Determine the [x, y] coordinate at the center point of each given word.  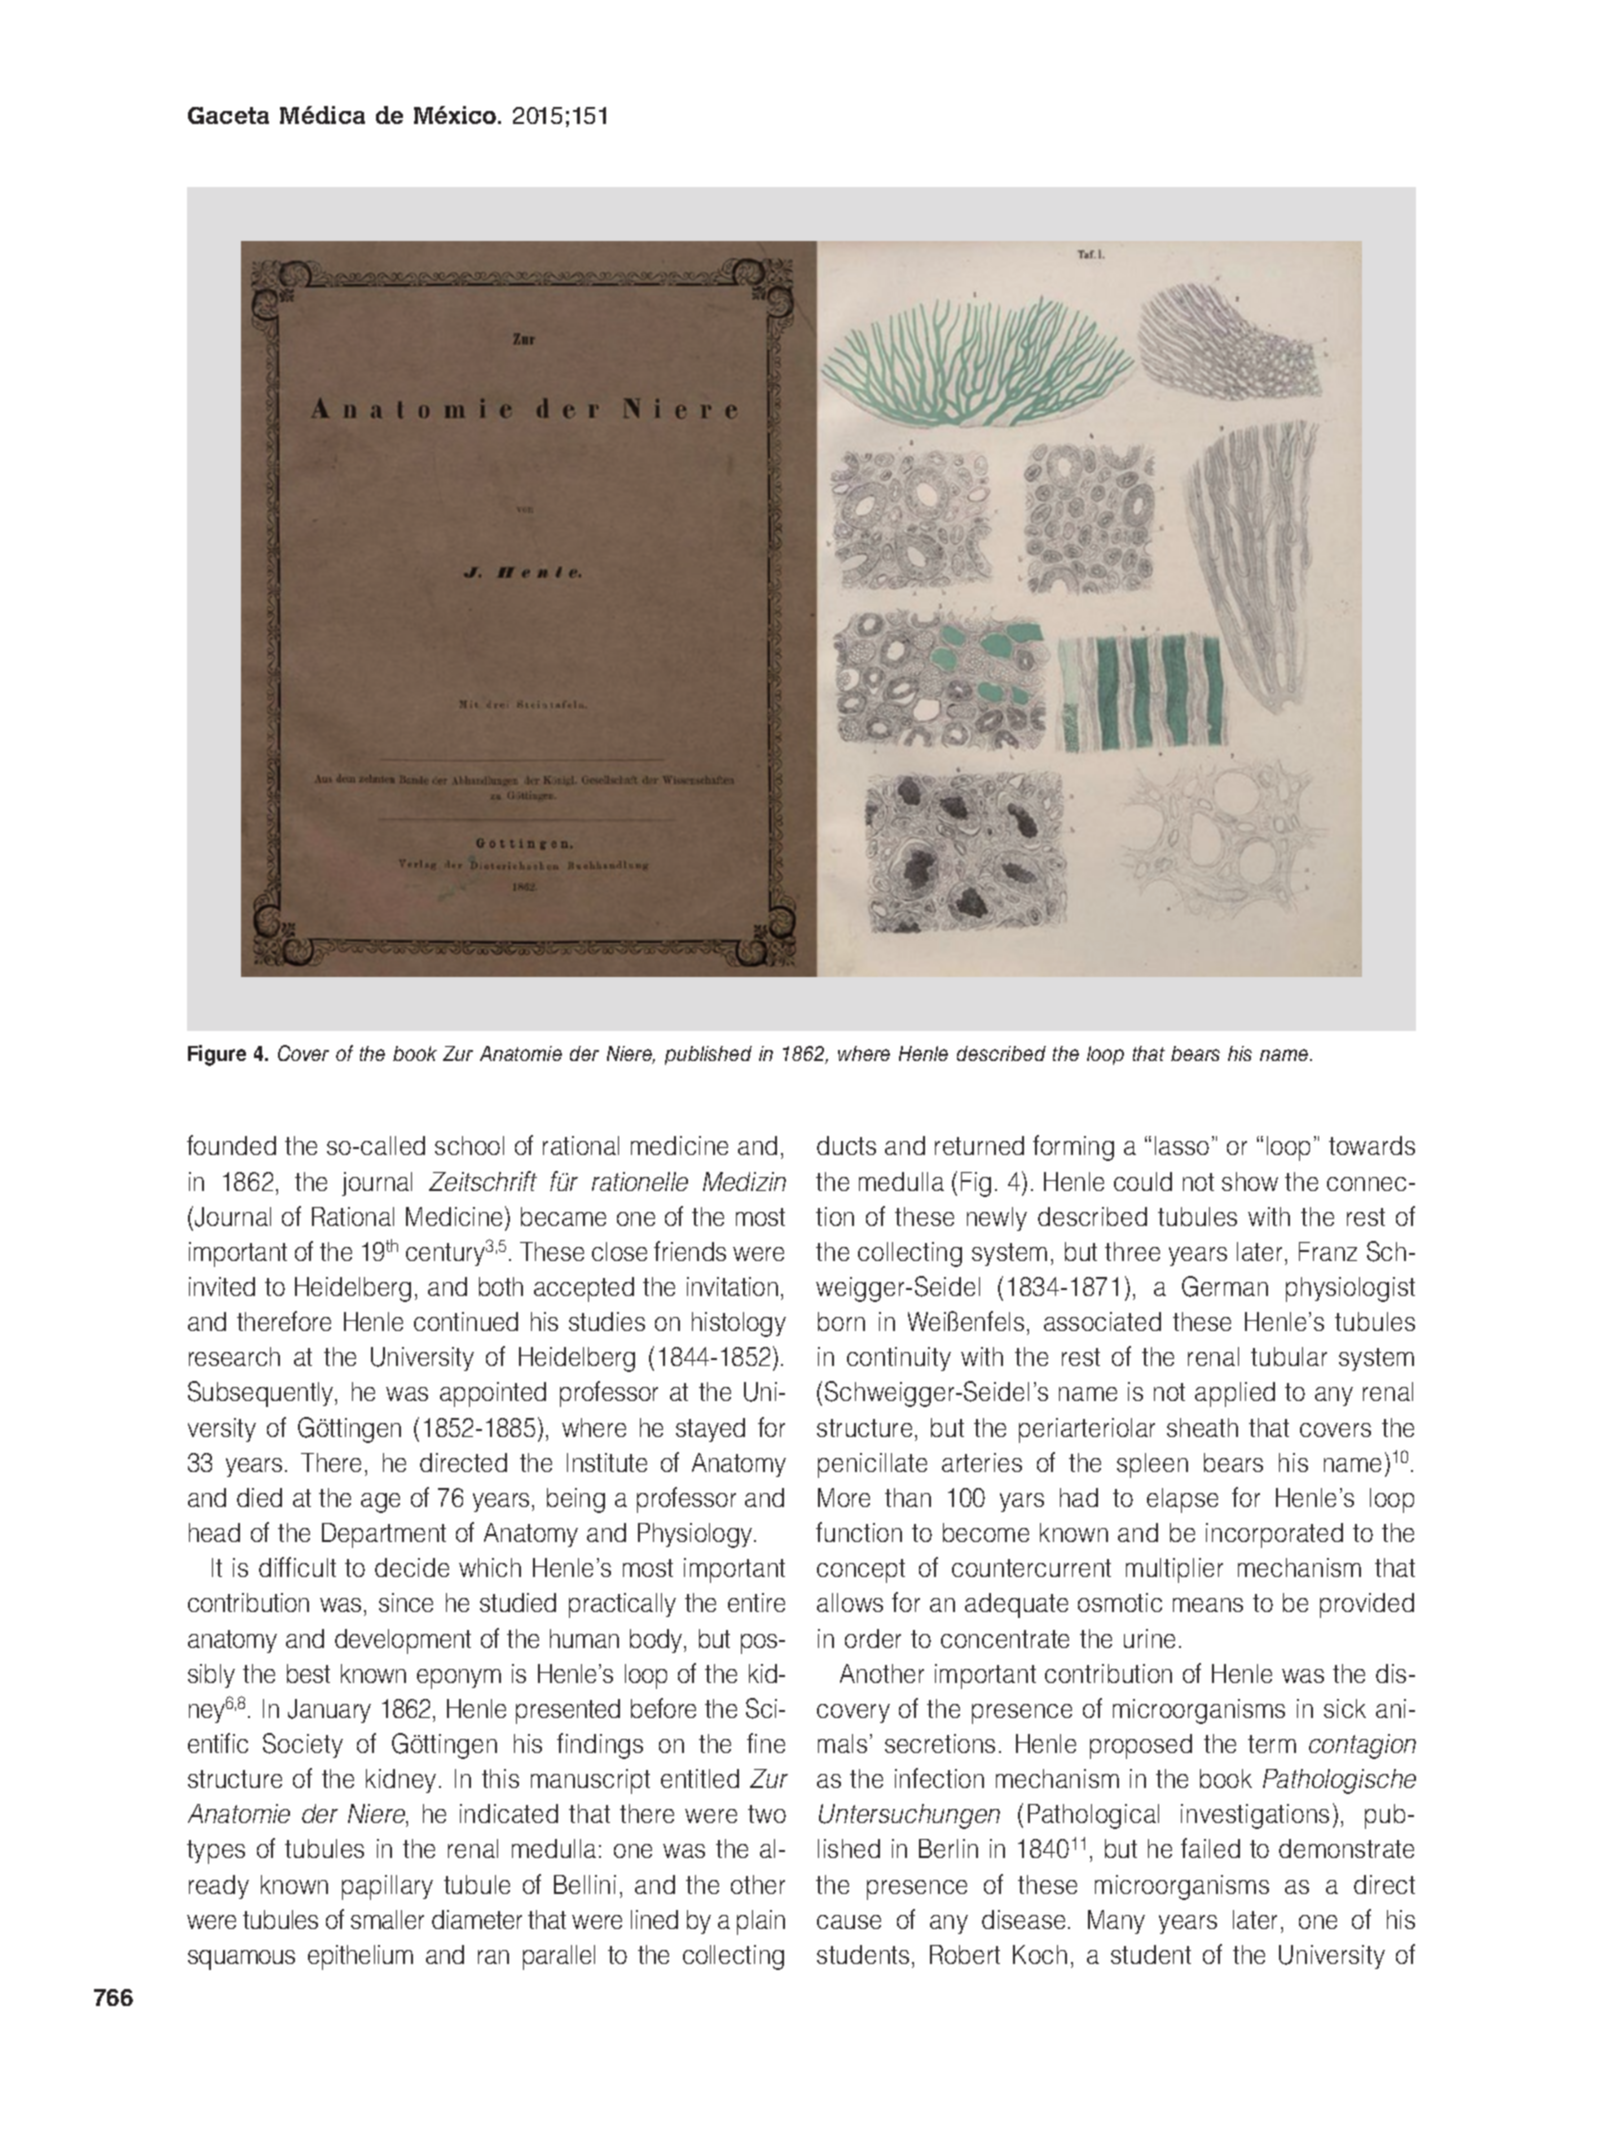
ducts [846, 1145]
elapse [1182, 1500]
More [844, 1497]
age [380, 1503]
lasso [1182, 1145]
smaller [387, 1919]
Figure [217, 1055]
